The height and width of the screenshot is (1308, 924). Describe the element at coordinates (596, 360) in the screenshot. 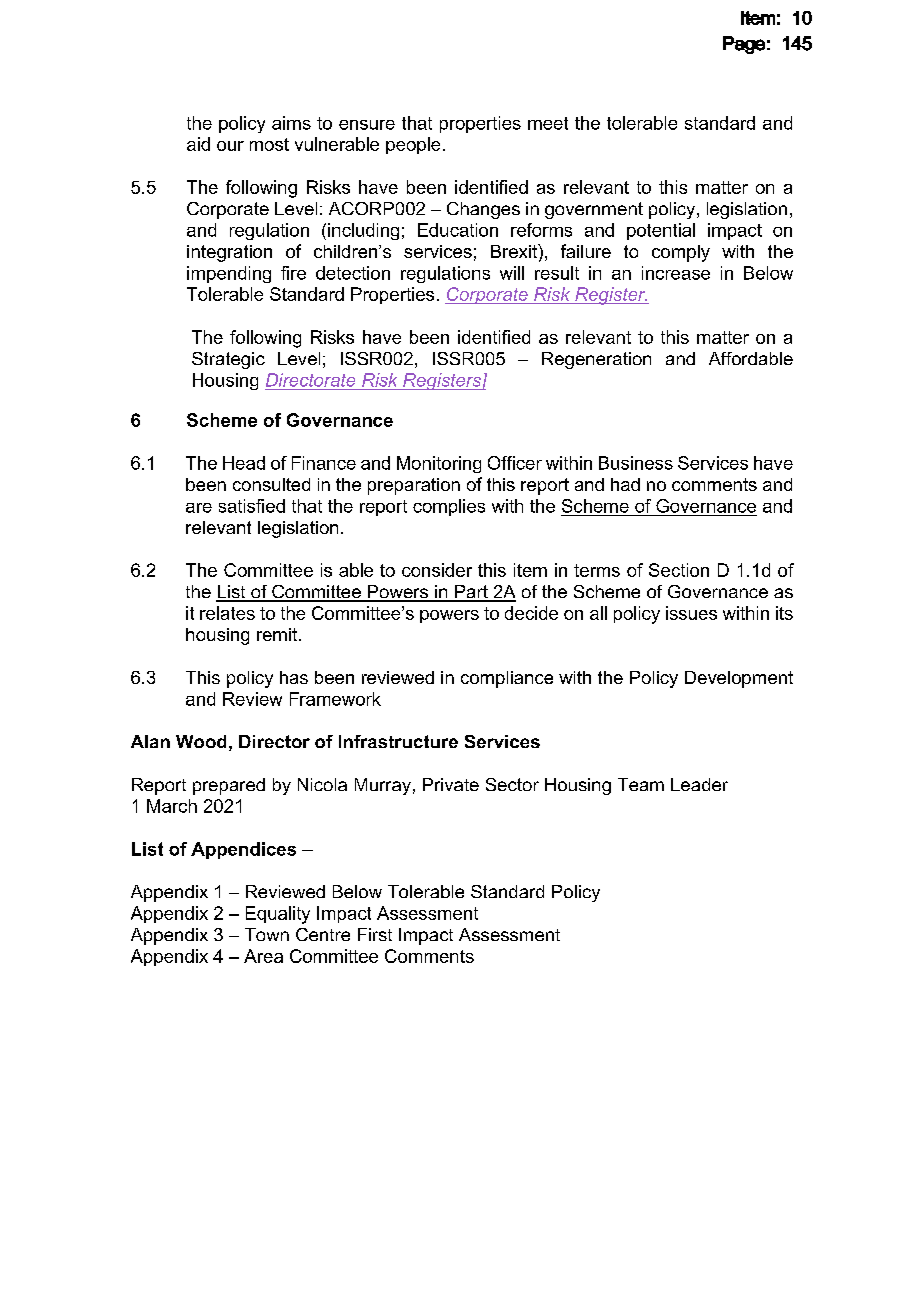

I see `Regeneration` at that location.
